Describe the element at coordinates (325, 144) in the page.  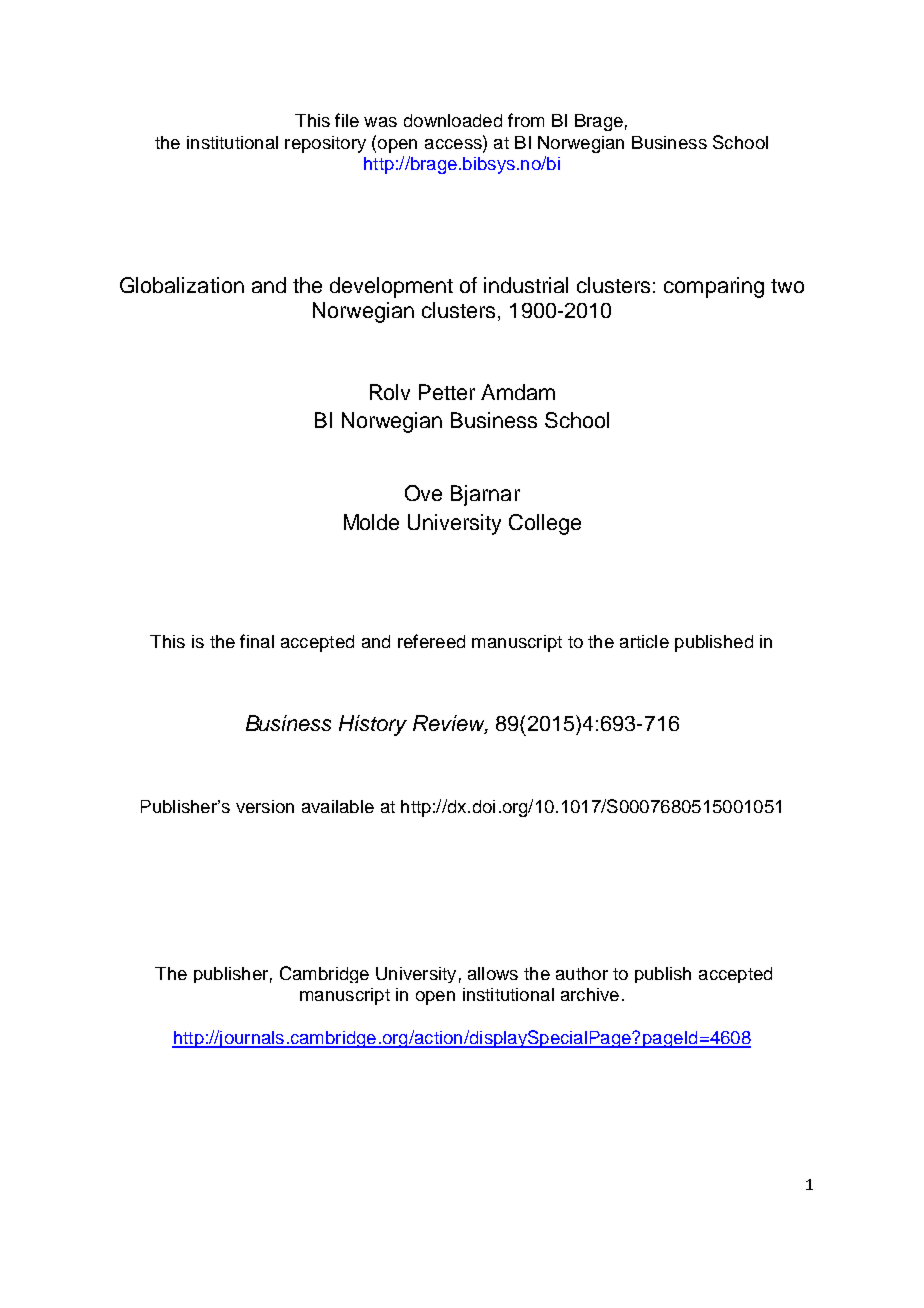
I see `repository` at that location.
